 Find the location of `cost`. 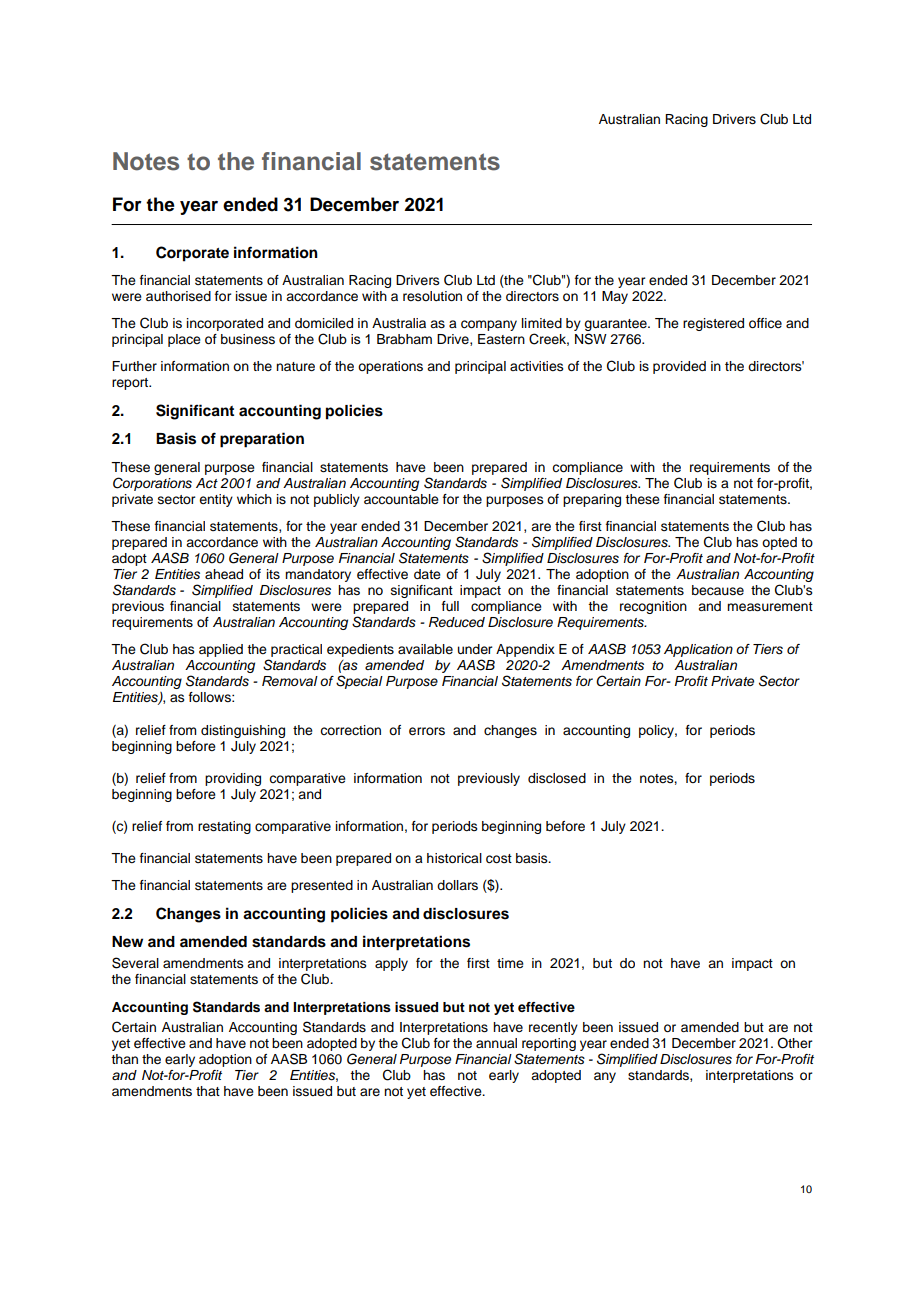

cost is located at coordinates (499, 859).
